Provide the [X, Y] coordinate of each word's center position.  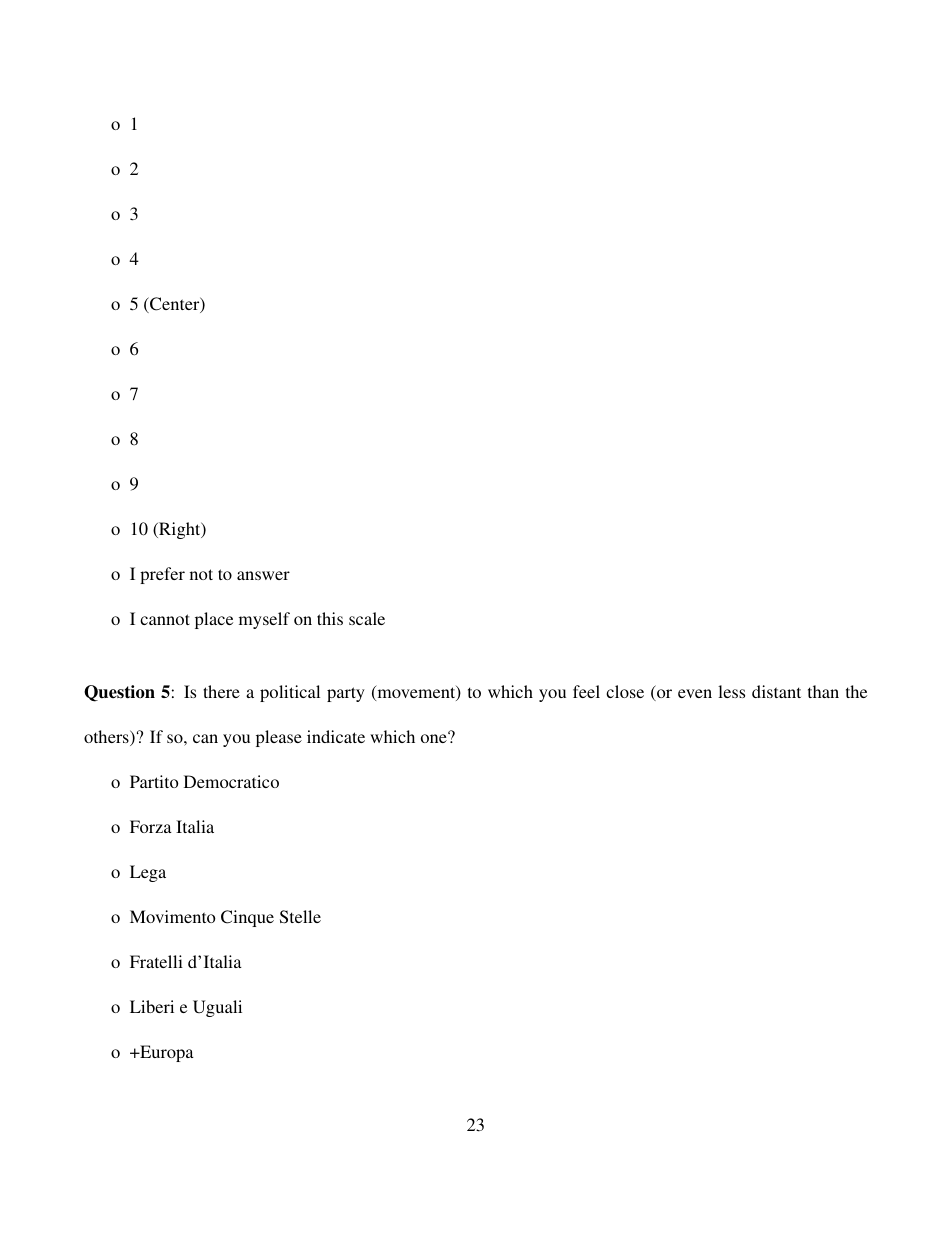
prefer [162, 575]
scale [367, 618]
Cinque [247, 918]
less [731, 691]
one [435, 737]
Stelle [300, 917]
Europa [166, 1053]
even [695, 693]
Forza [151, 826]
